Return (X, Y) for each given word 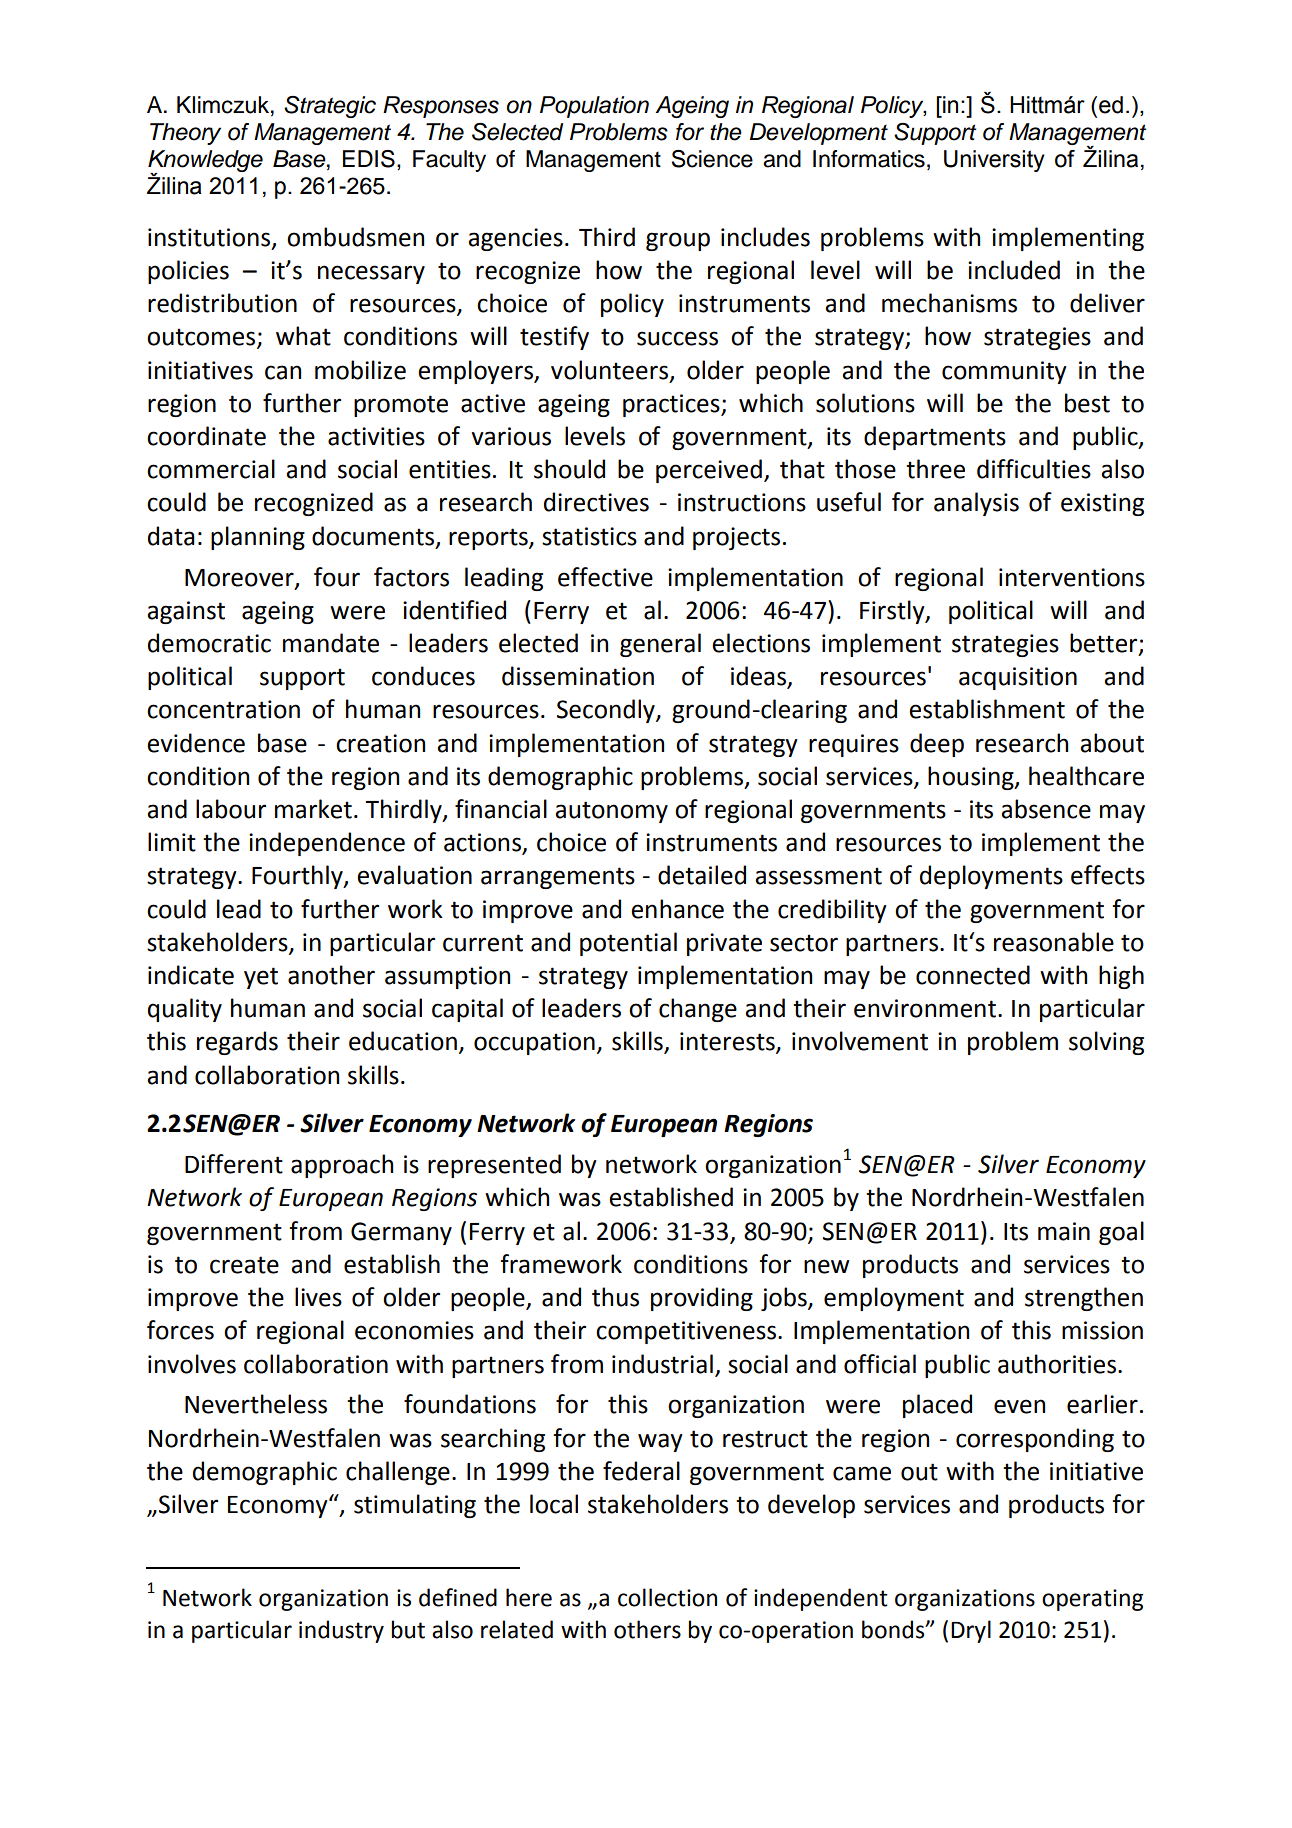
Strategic (330, 107)
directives (596, 502)
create (244, 1265)
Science (712, 159)
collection (667, 1597)
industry (341, 1631)
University (994, 161)
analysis (976, 504)
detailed (702, 875)
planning (258, 538)
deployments (991, 877)
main (1064, 1231)
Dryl (971, 1631)
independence (327, 844)
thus (615, 1297)
